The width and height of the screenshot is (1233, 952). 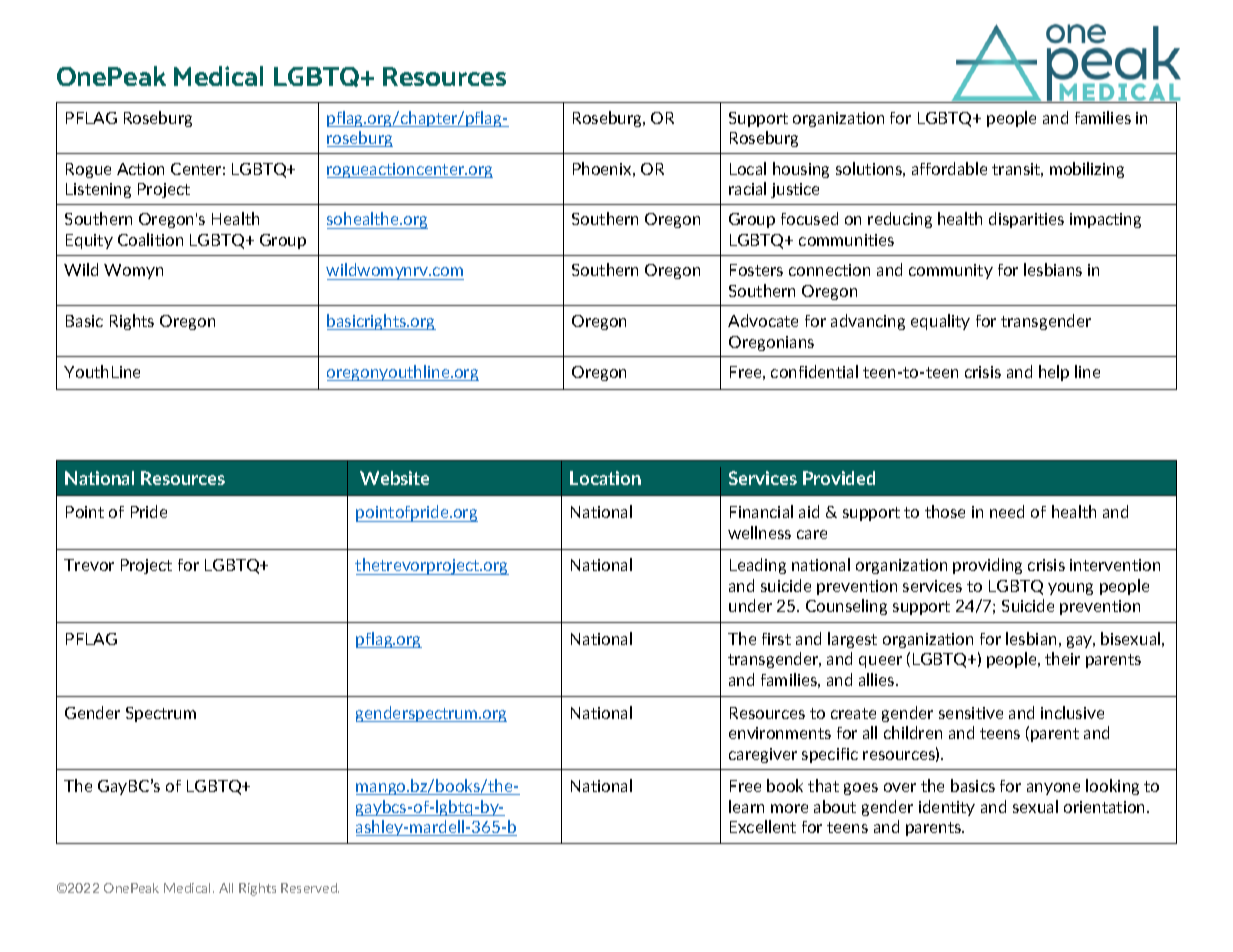 I want to click on Reserved, so click(x=310, y=888).
